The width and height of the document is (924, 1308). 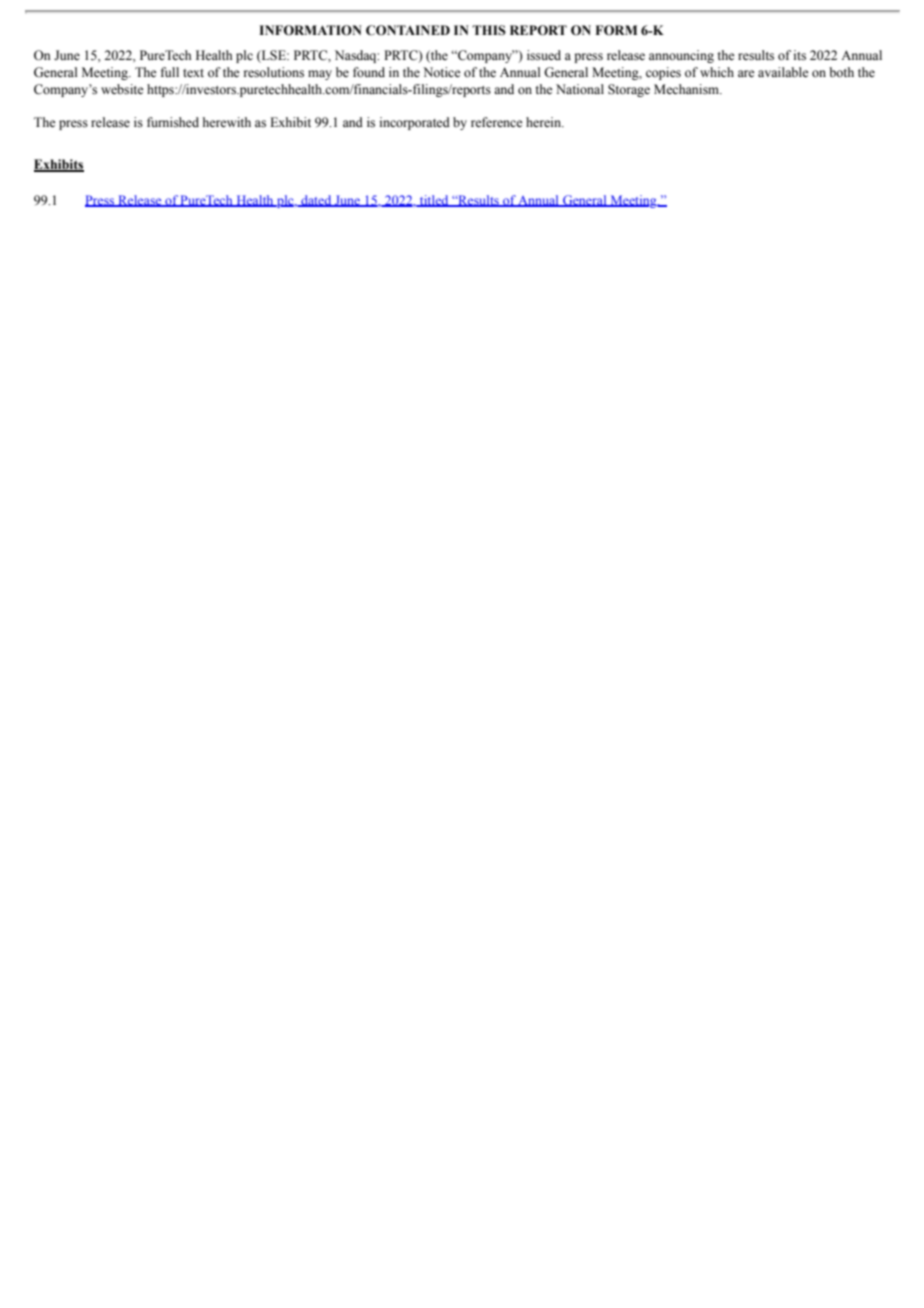 I want to click on CONTAINED, so click(x=408, y=30).
